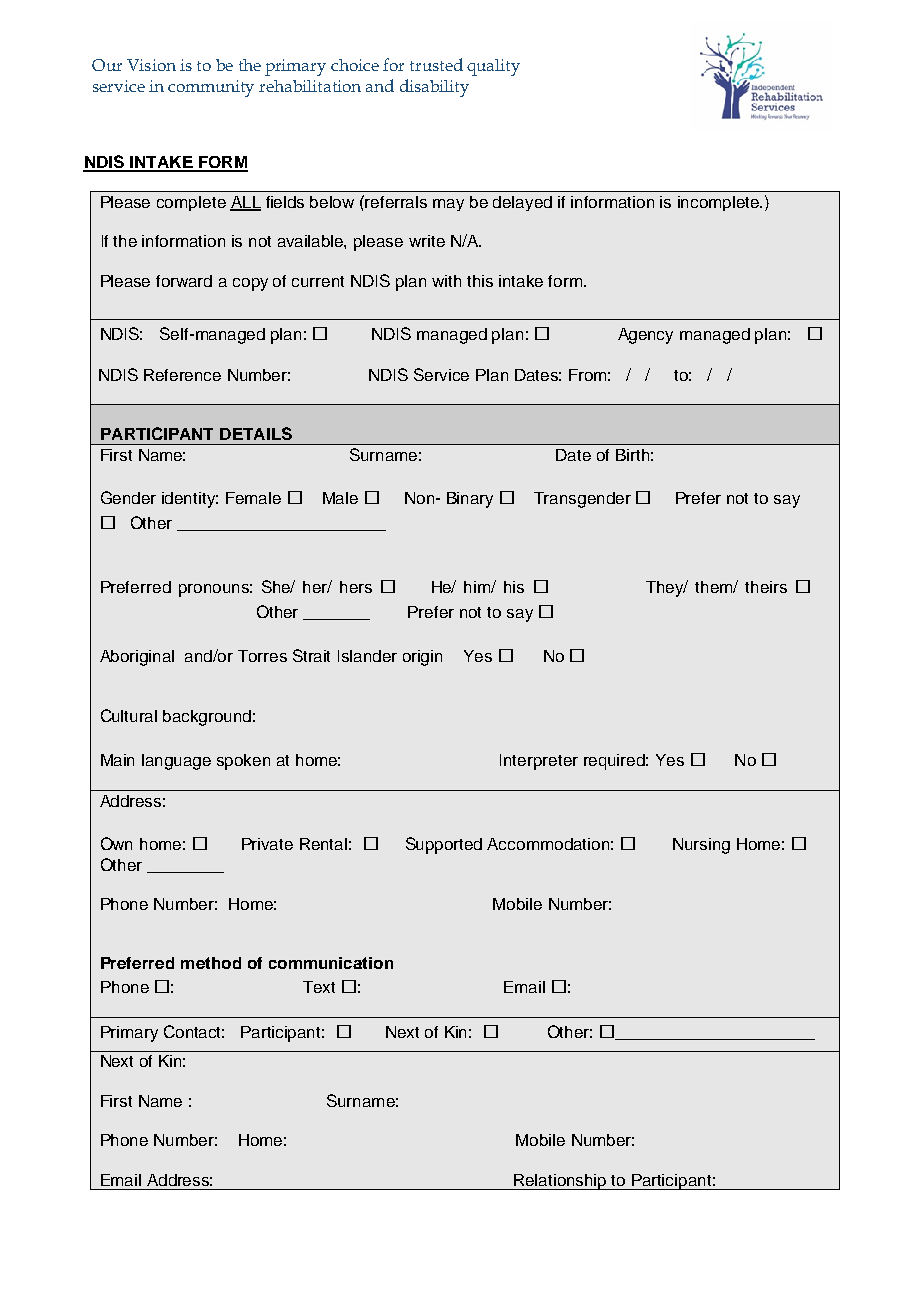 The width and height of the image is (924, 1308). Describe the element at coordinates (493, 67) in the image. I see `quality` at that location.
